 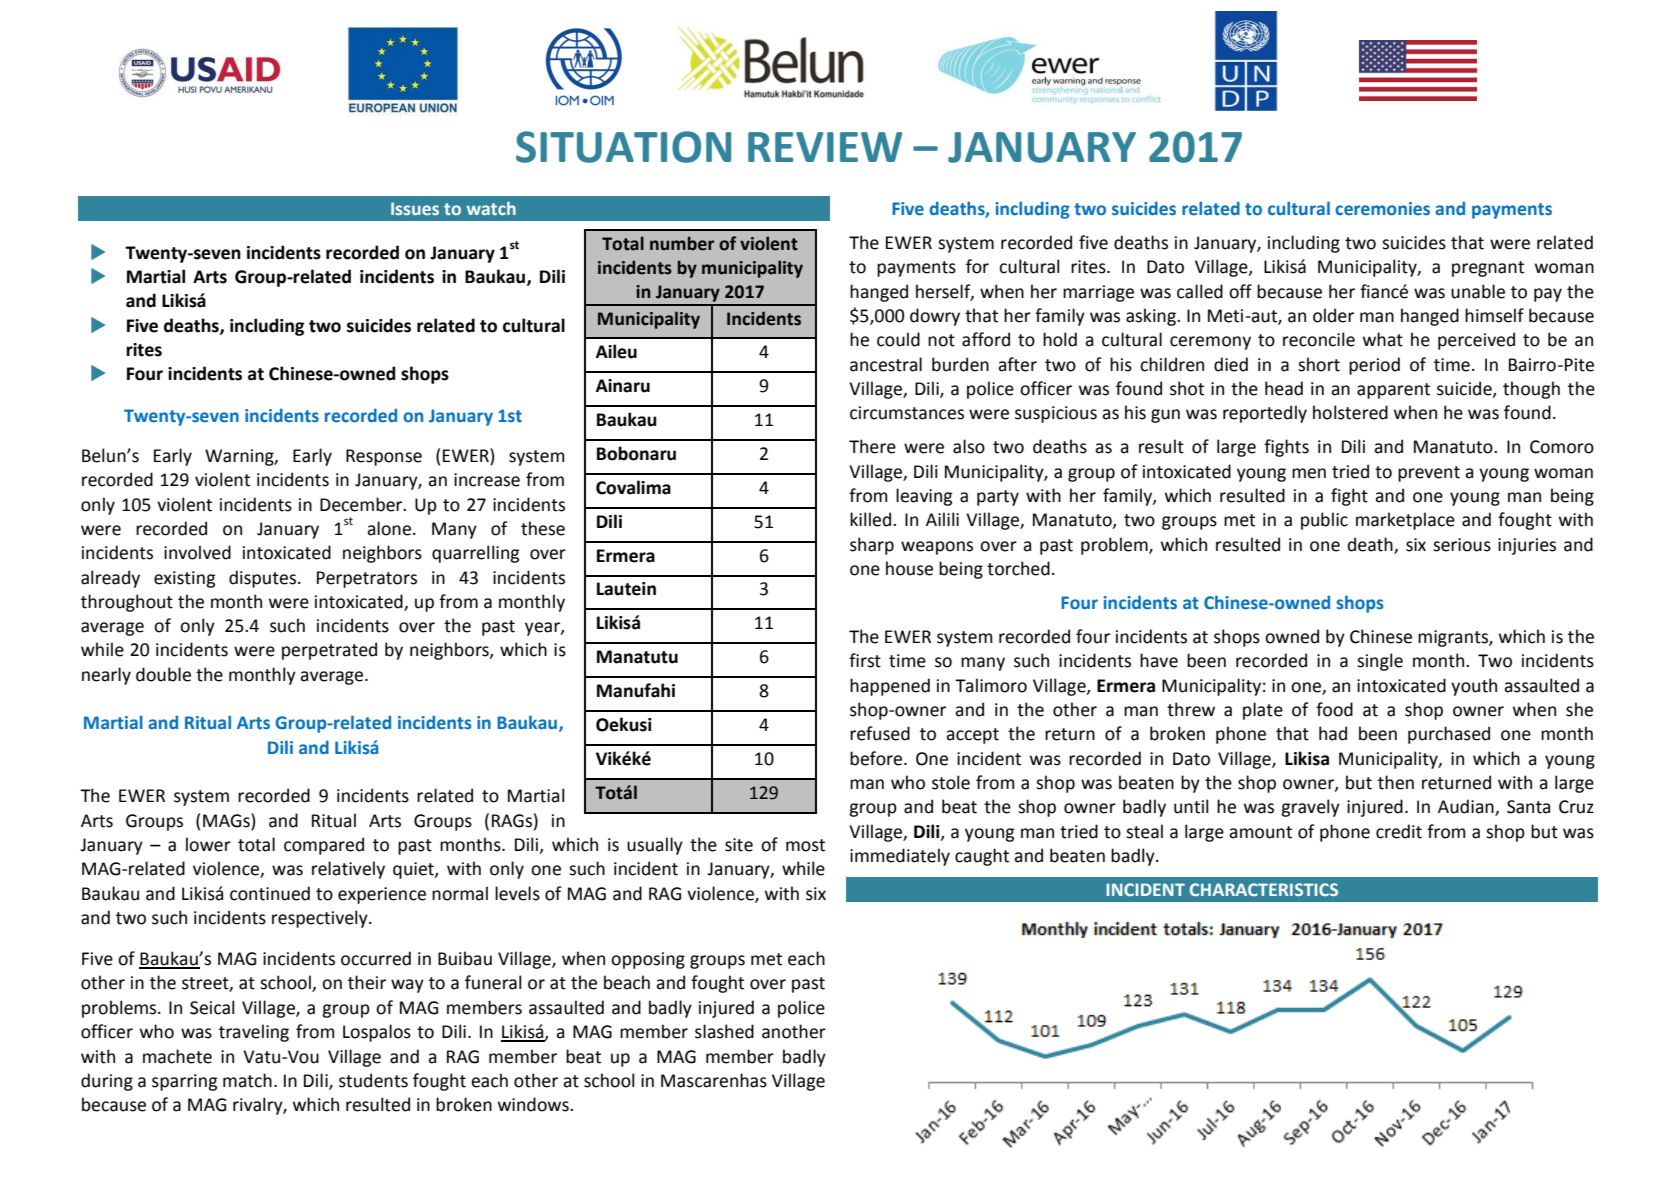 I want to click on ancestral, so click(x=886, y=364).
